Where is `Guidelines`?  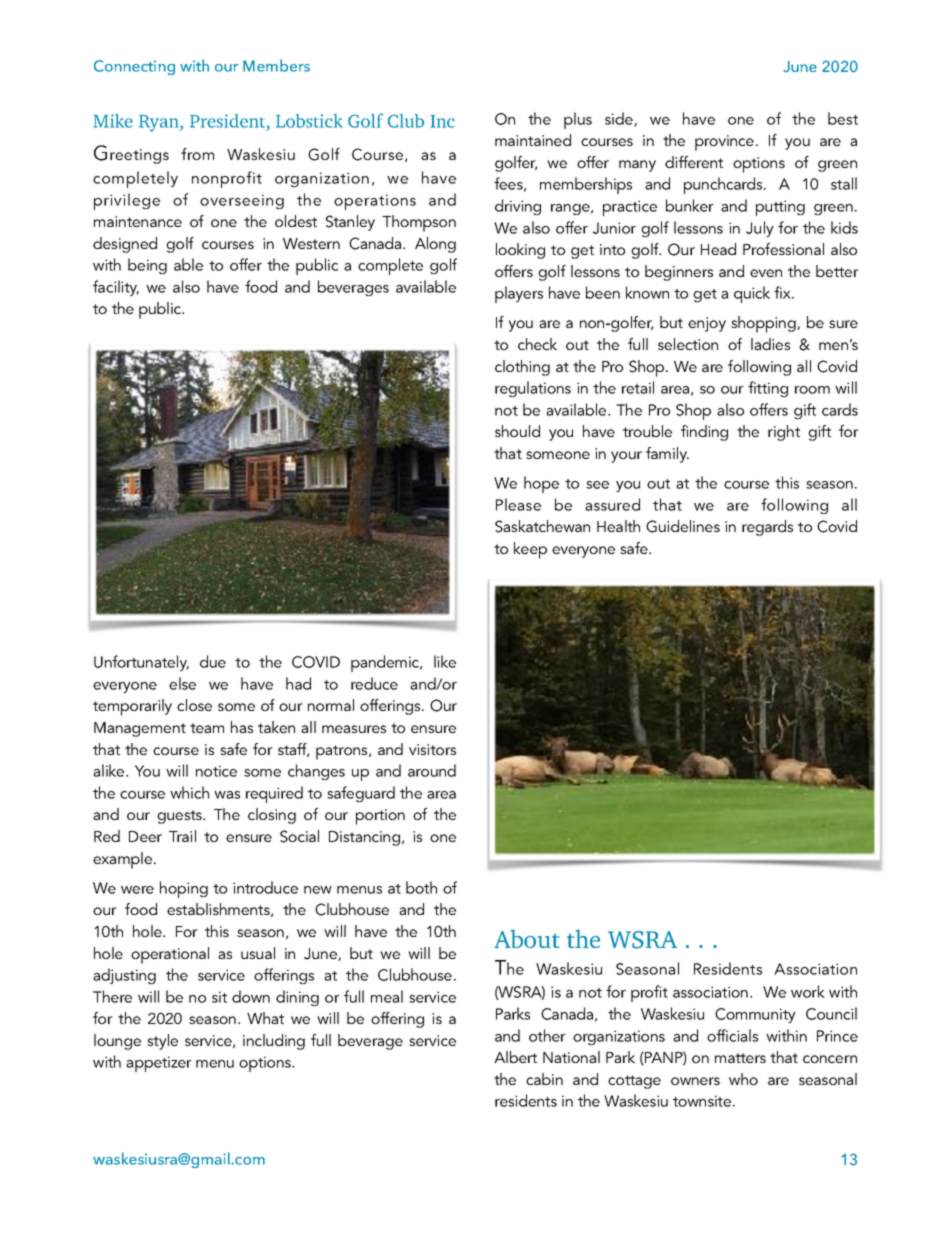 Guidelines is located at coordinates (683, 526).
